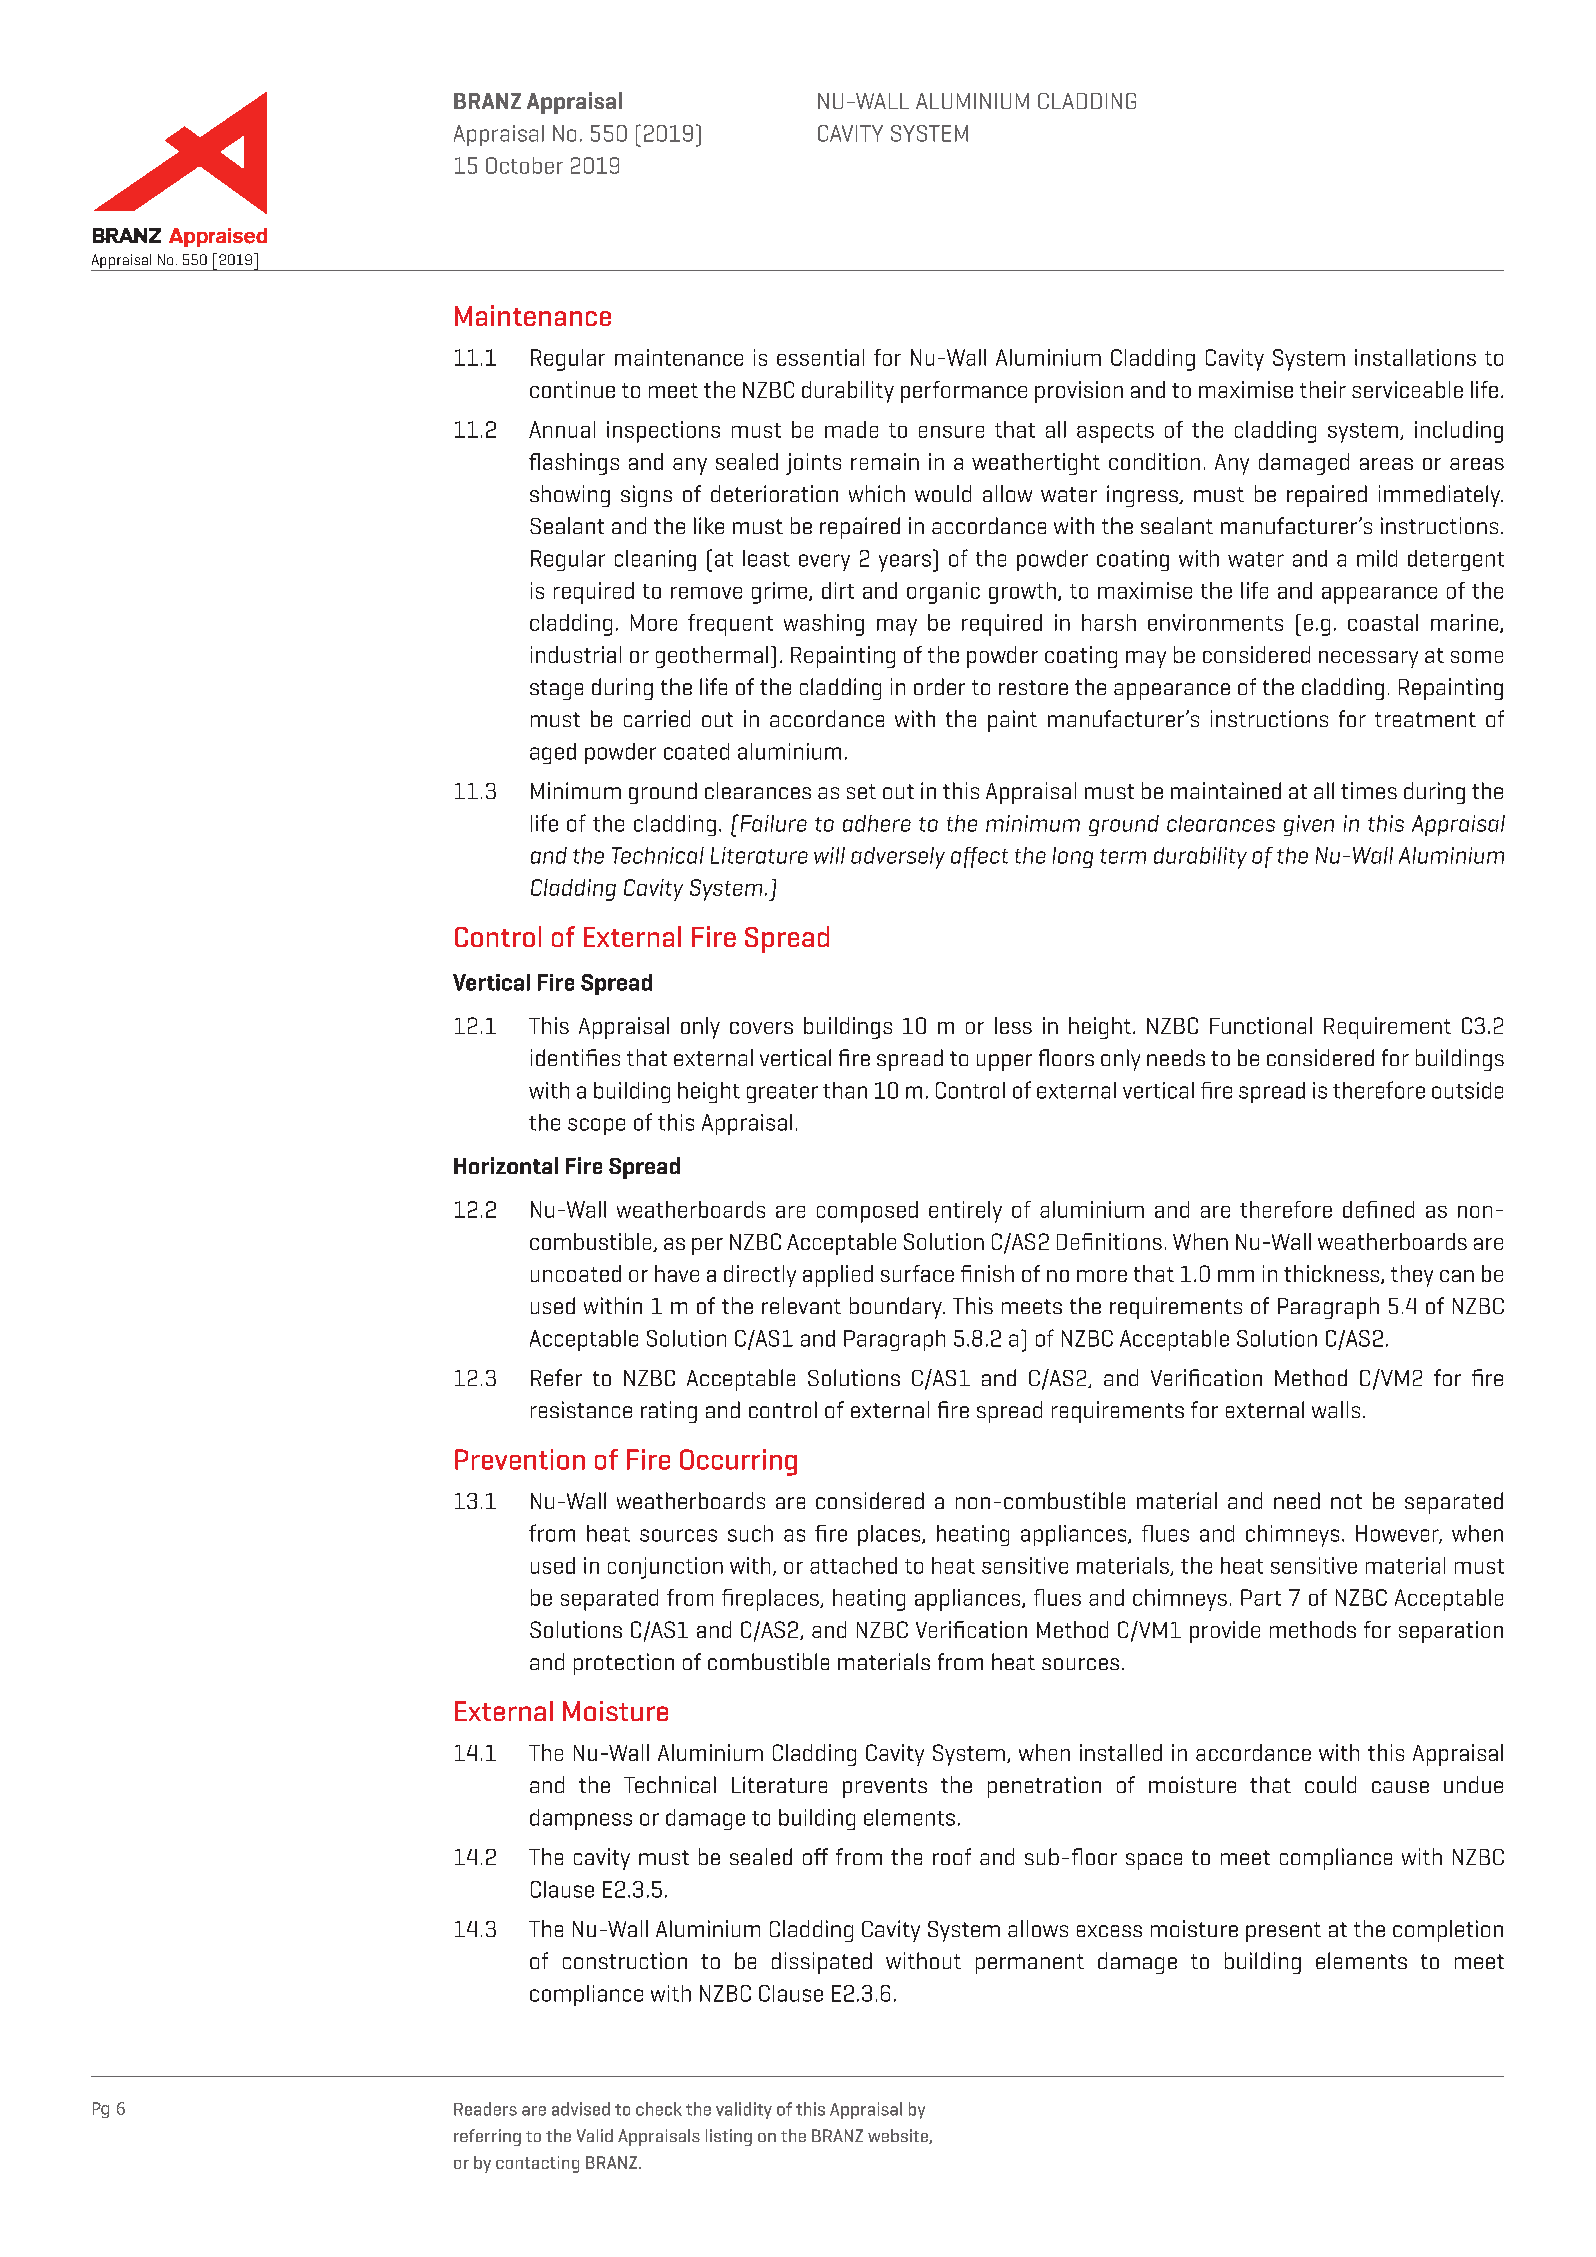 The height and width of the image is (2257, 1596). Describe the element at coordinates (581, 2109) in the image. I see `advised` at that location.
